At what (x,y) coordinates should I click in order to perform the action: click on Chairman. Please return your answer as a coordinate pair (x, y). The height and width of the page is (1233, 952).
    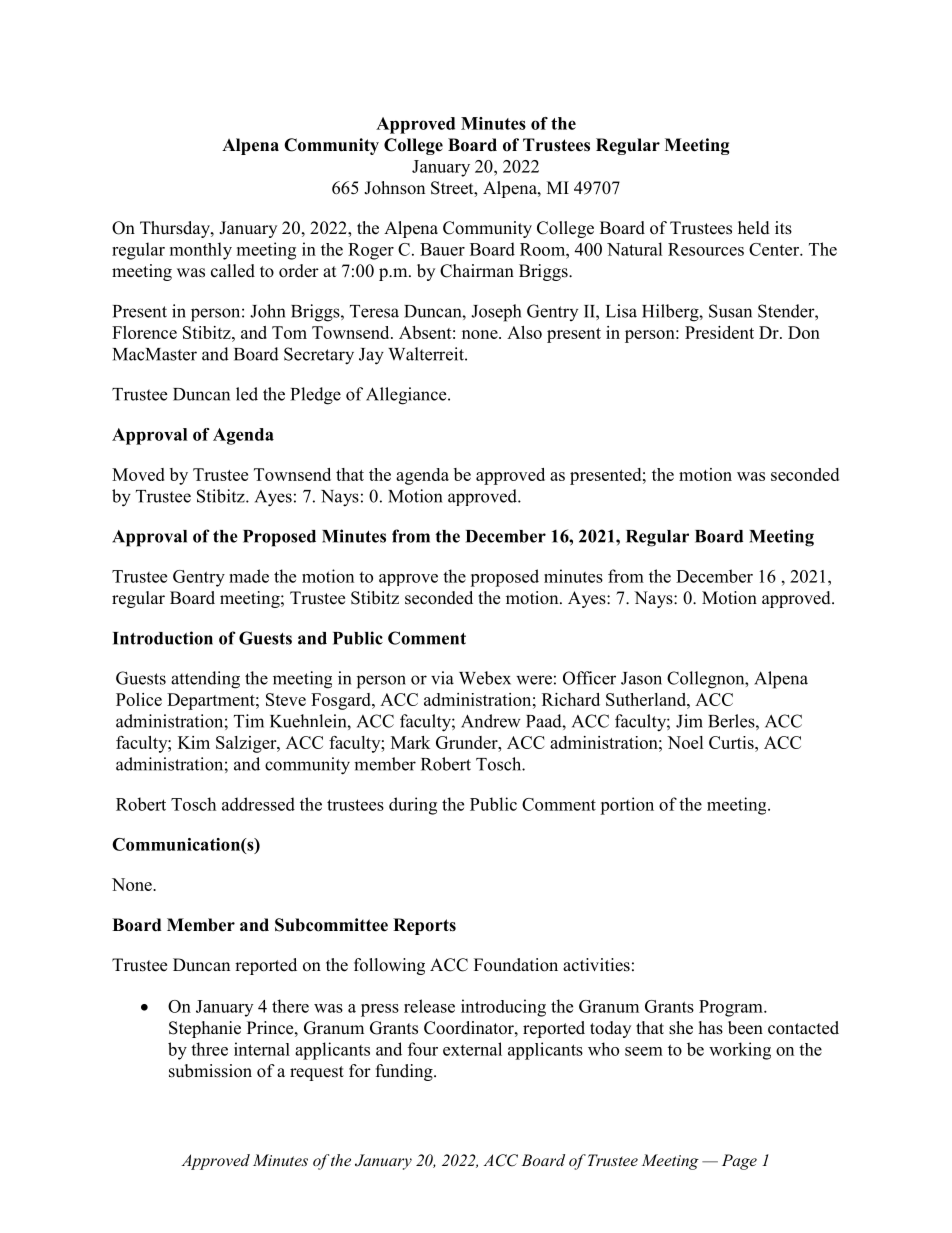
    Looking at the image, I should click on (477, 271).
